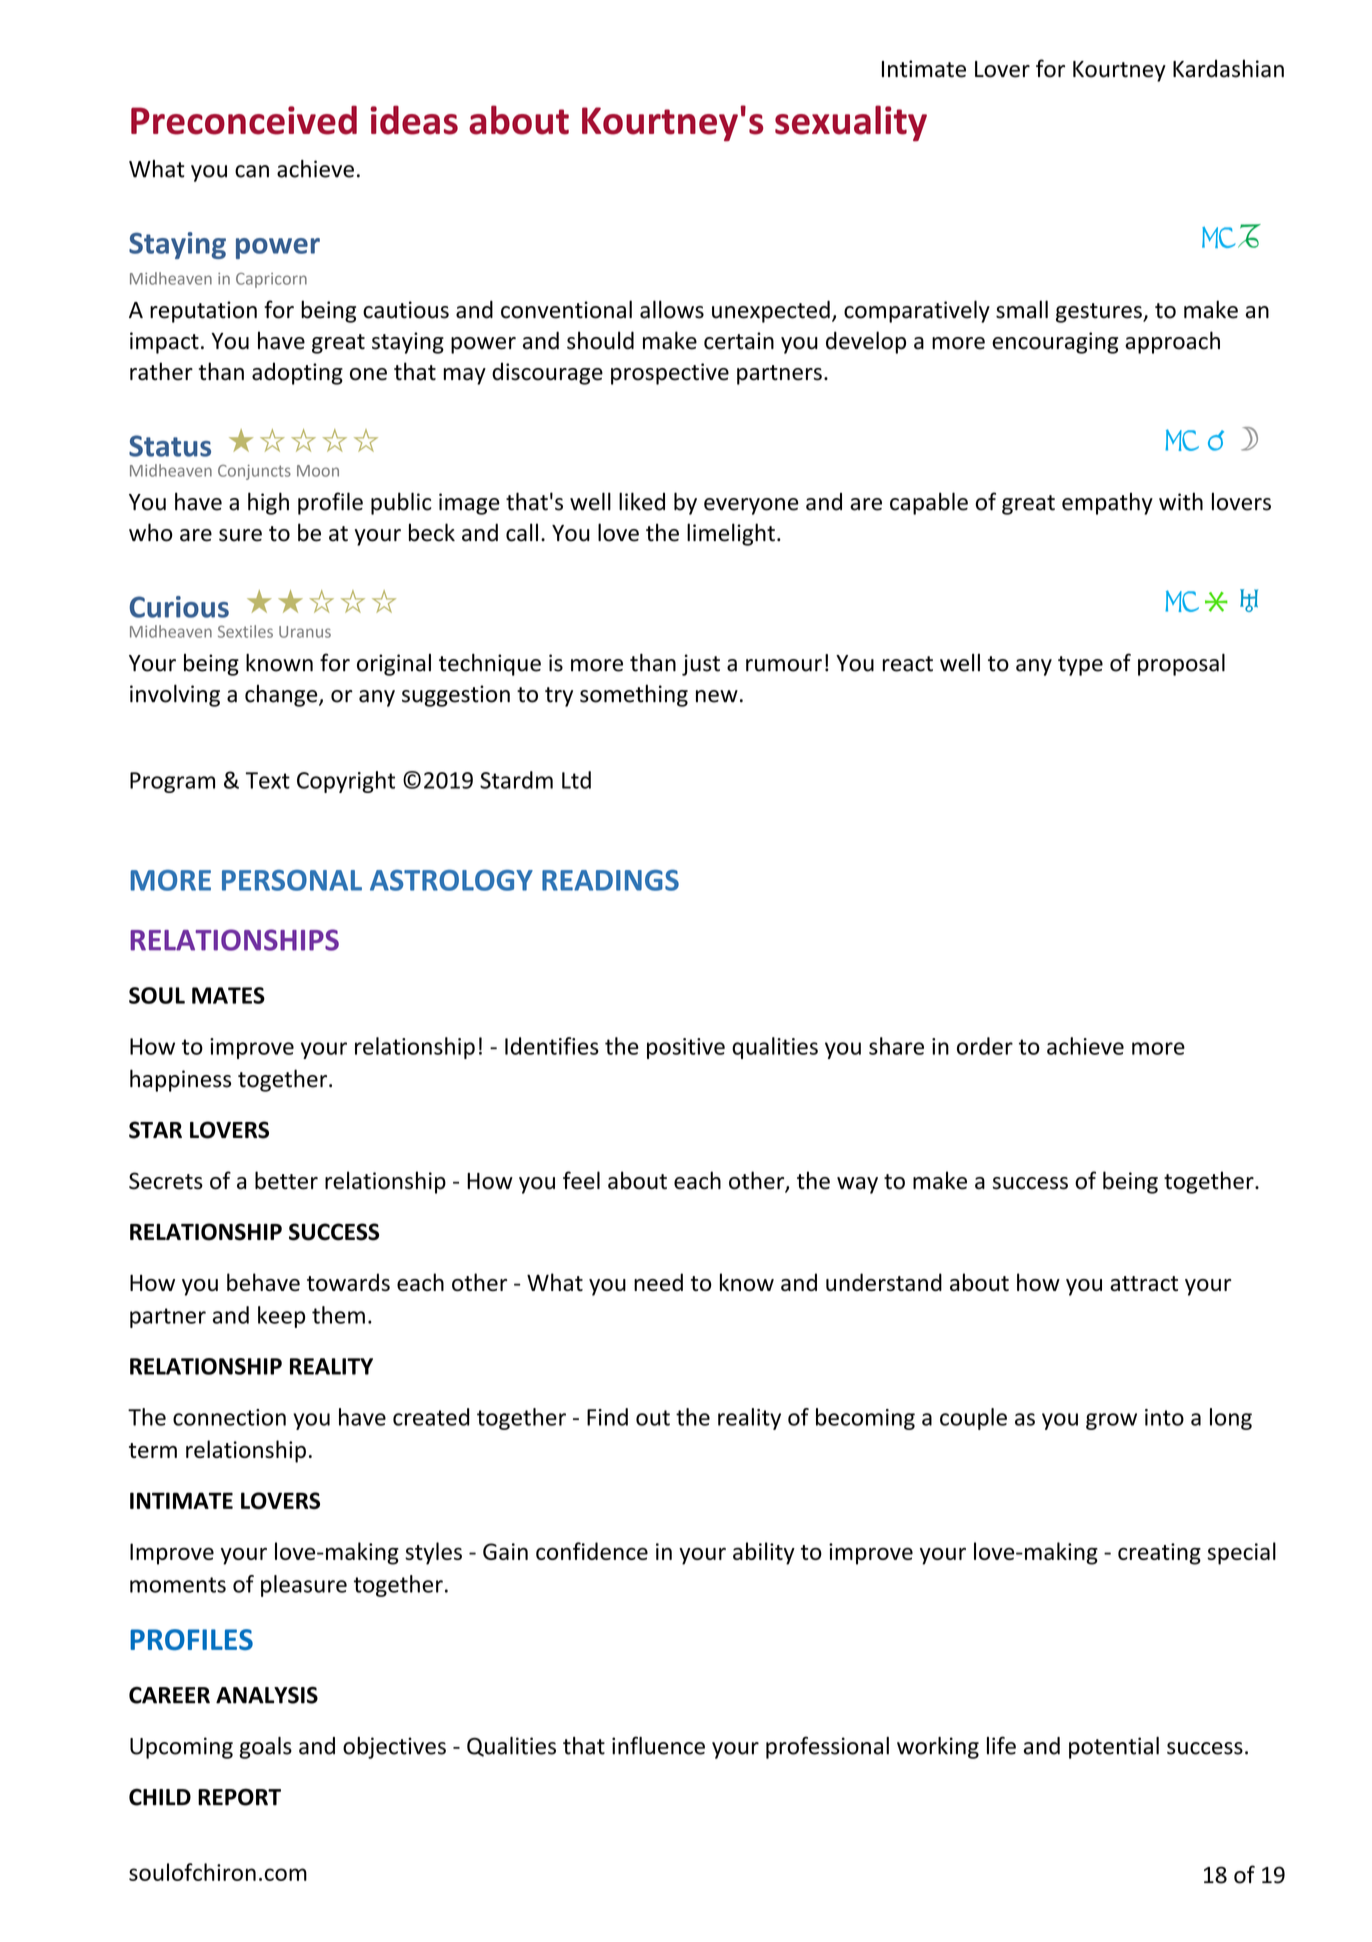  I want to click on empathy, so click(1107, 503).
